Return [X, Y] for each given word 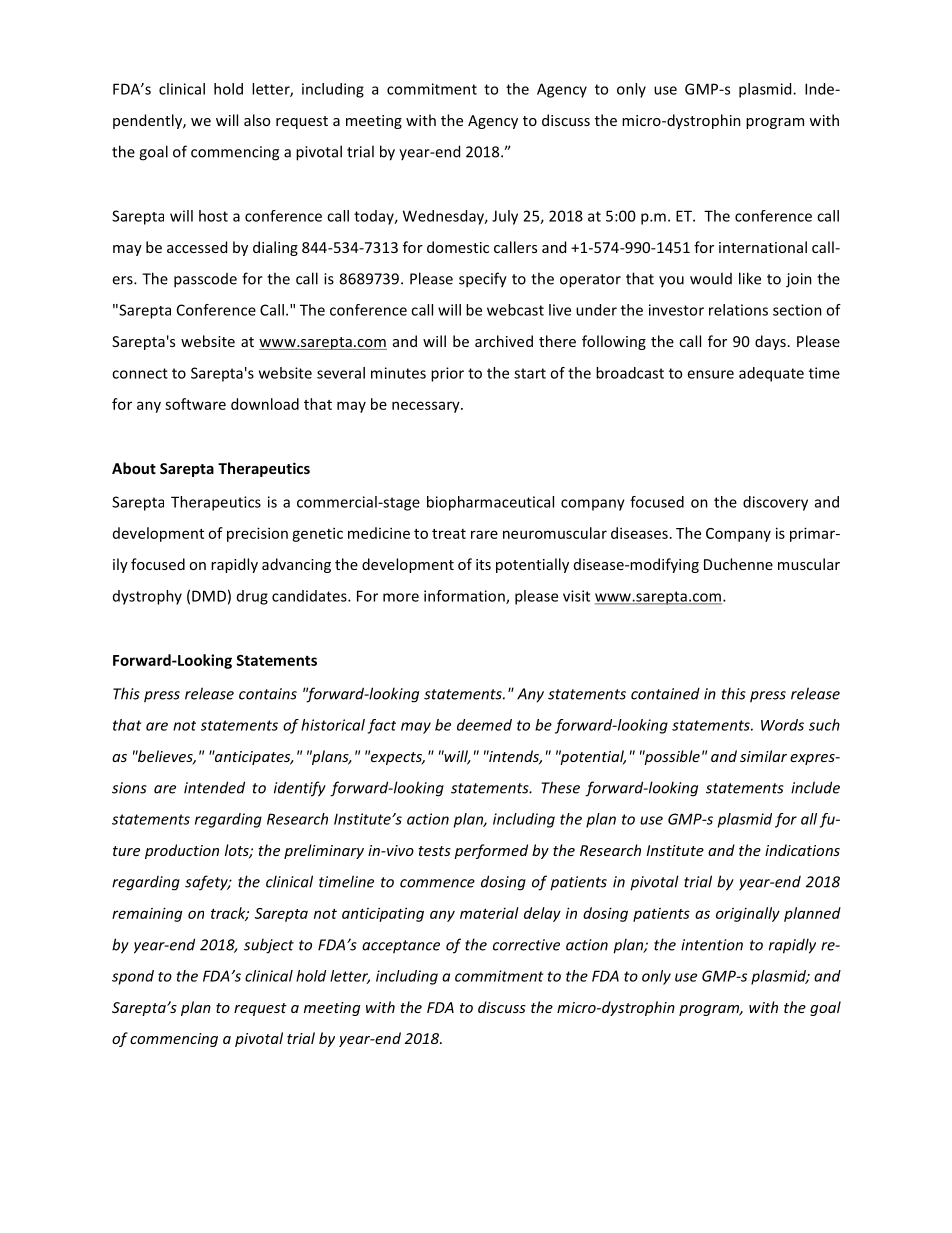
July [505, 217]
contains [268, 694]
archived [504, 341]
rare [484, 534]
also [257, 120]
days [770, 342]
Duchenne [738, 564]
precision [257, 534]
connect [140, 373]
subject [269, 946]
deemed [484, 725]
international [763, 247]
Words [782, 725]
